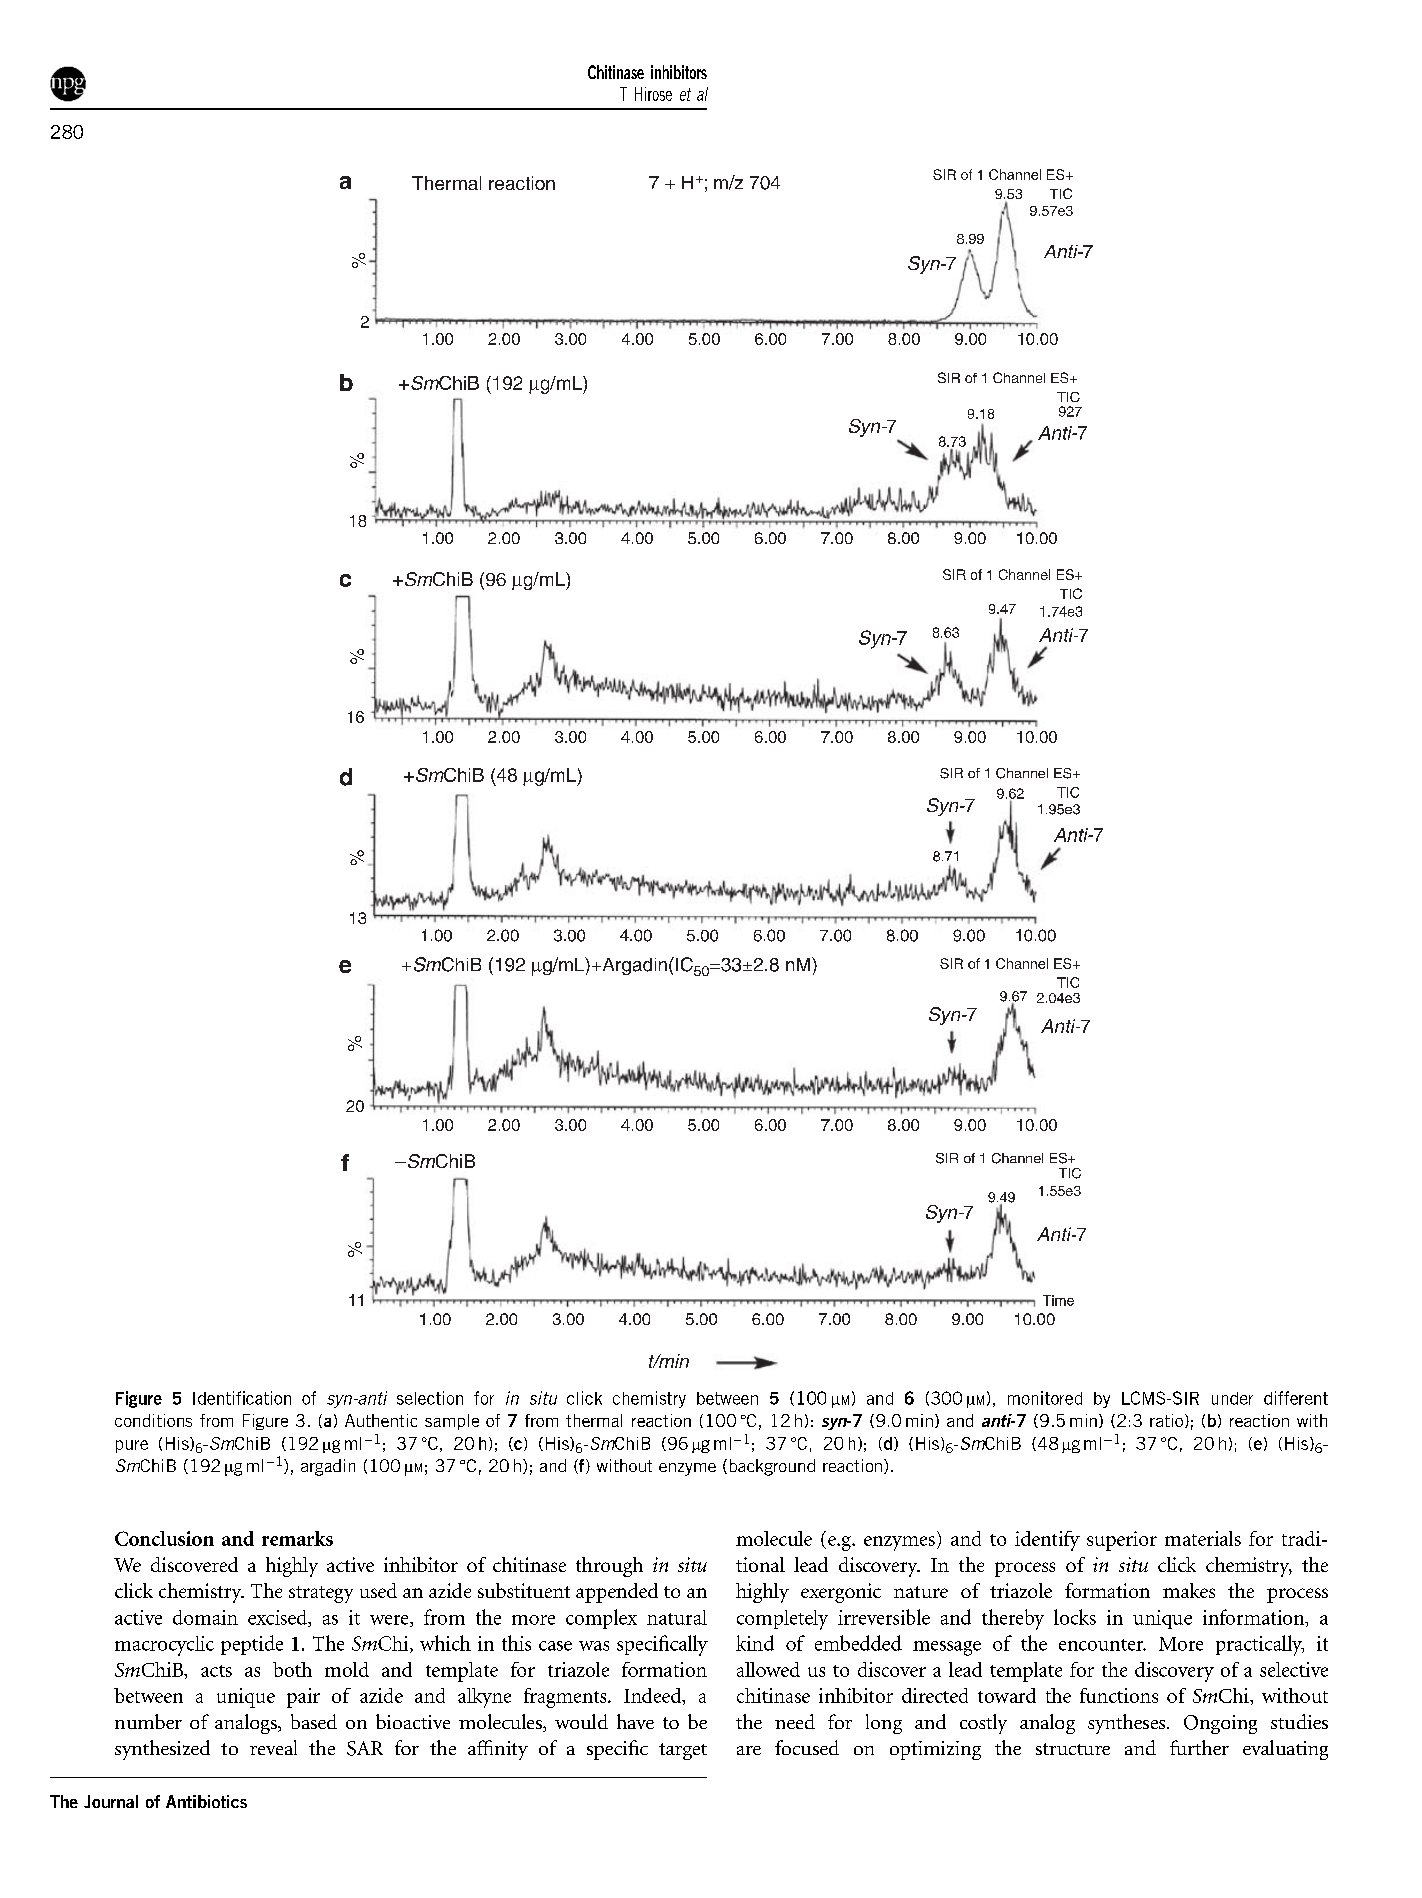 The height and width of the page is (1898, 1422). I want to click on Time, so click(1058, 1300).
